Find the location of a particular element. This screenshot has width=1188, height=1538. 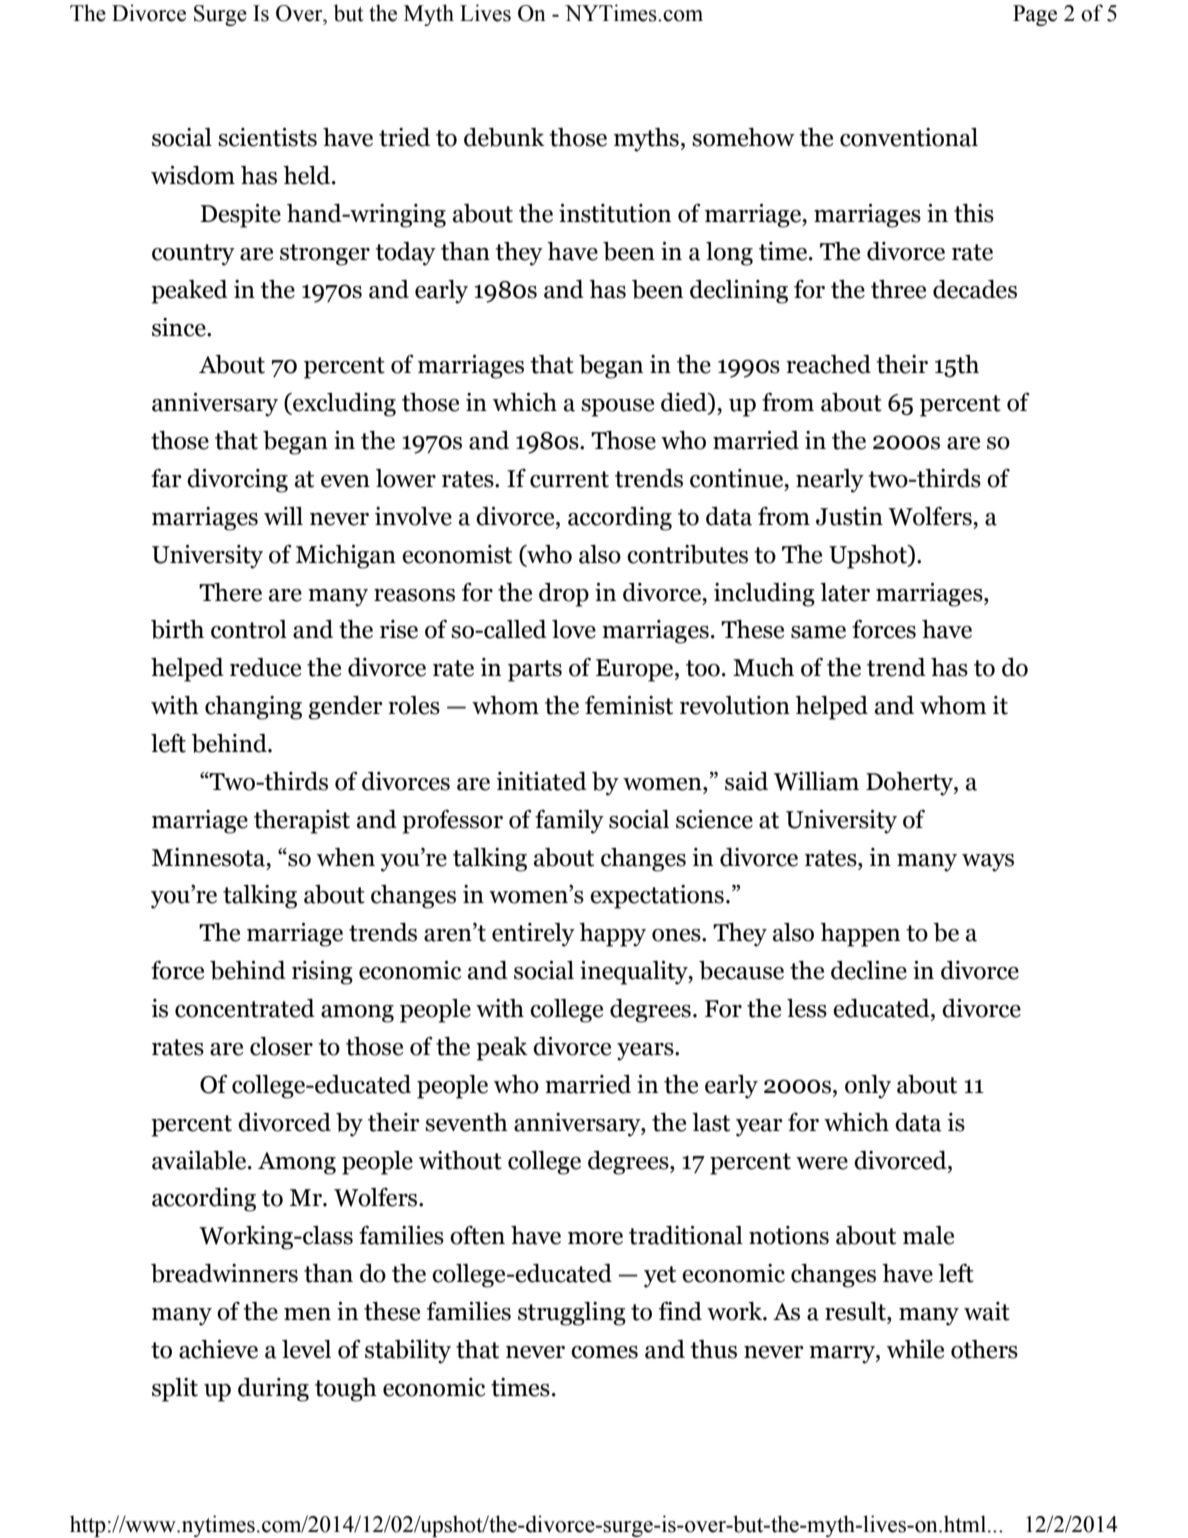

changing is located at coordinates (253, 708).
